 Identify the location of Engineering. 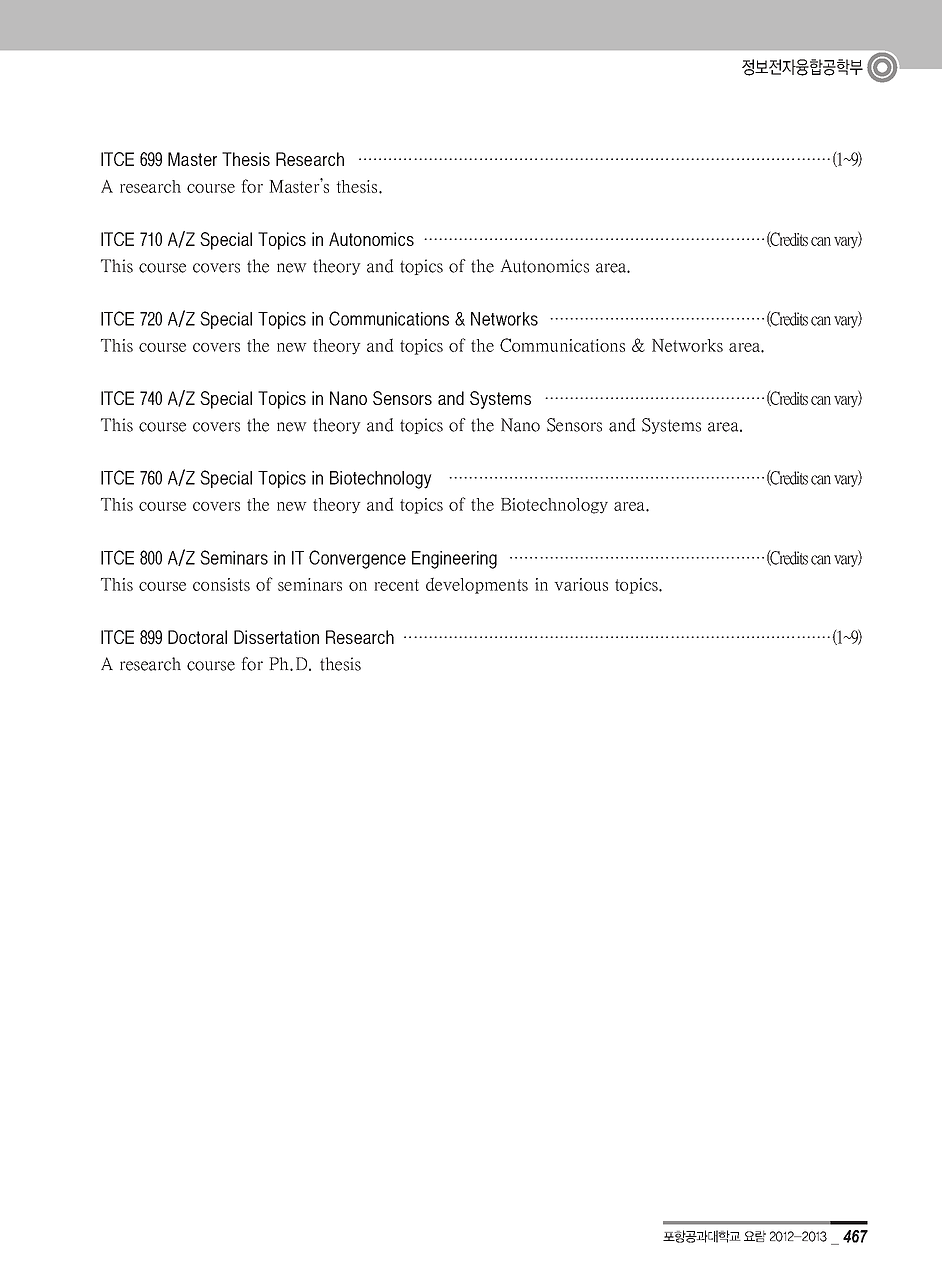
(454, 560).
